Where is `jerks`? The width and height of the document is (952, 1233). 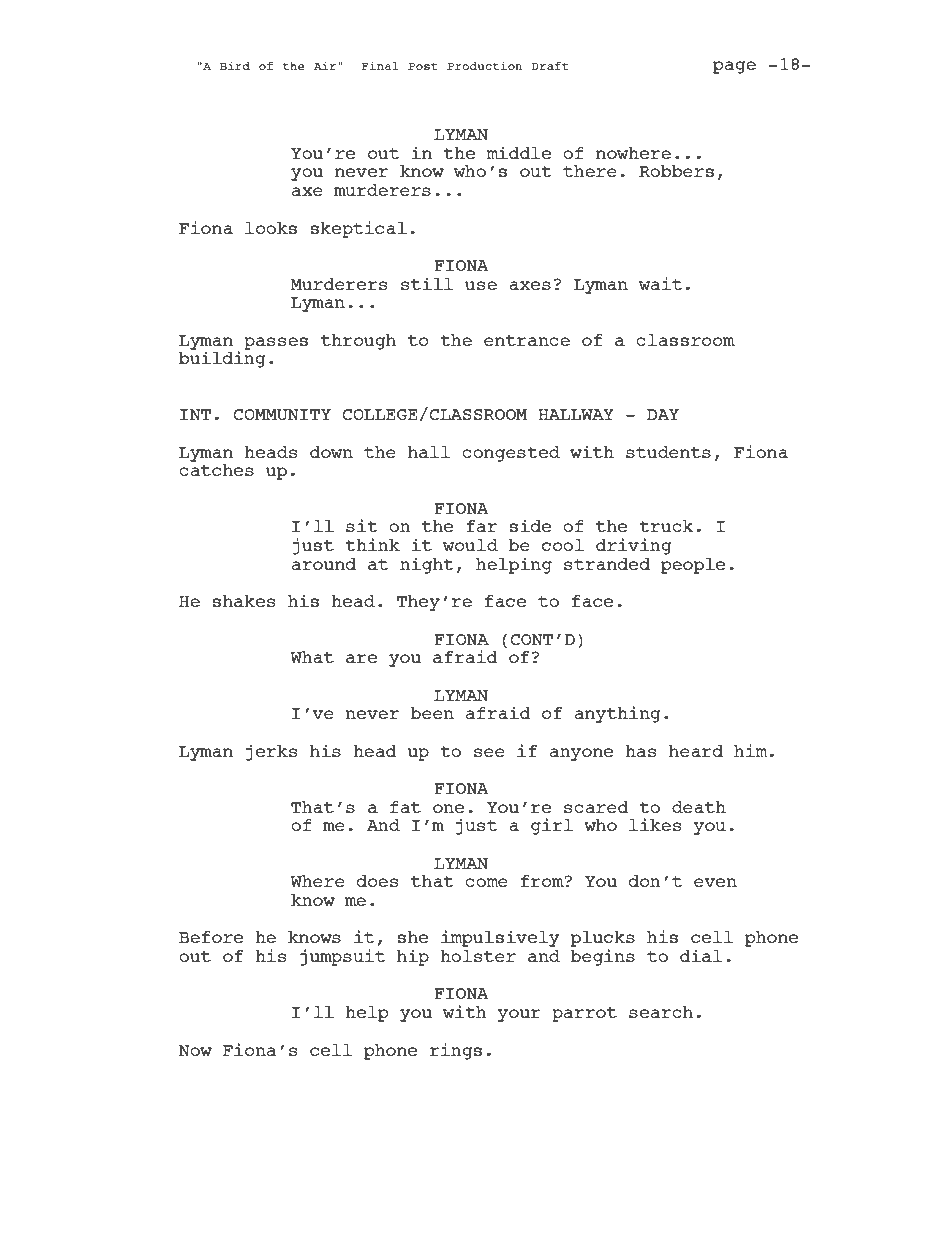
jerks is located at coordinates (271, 752).
